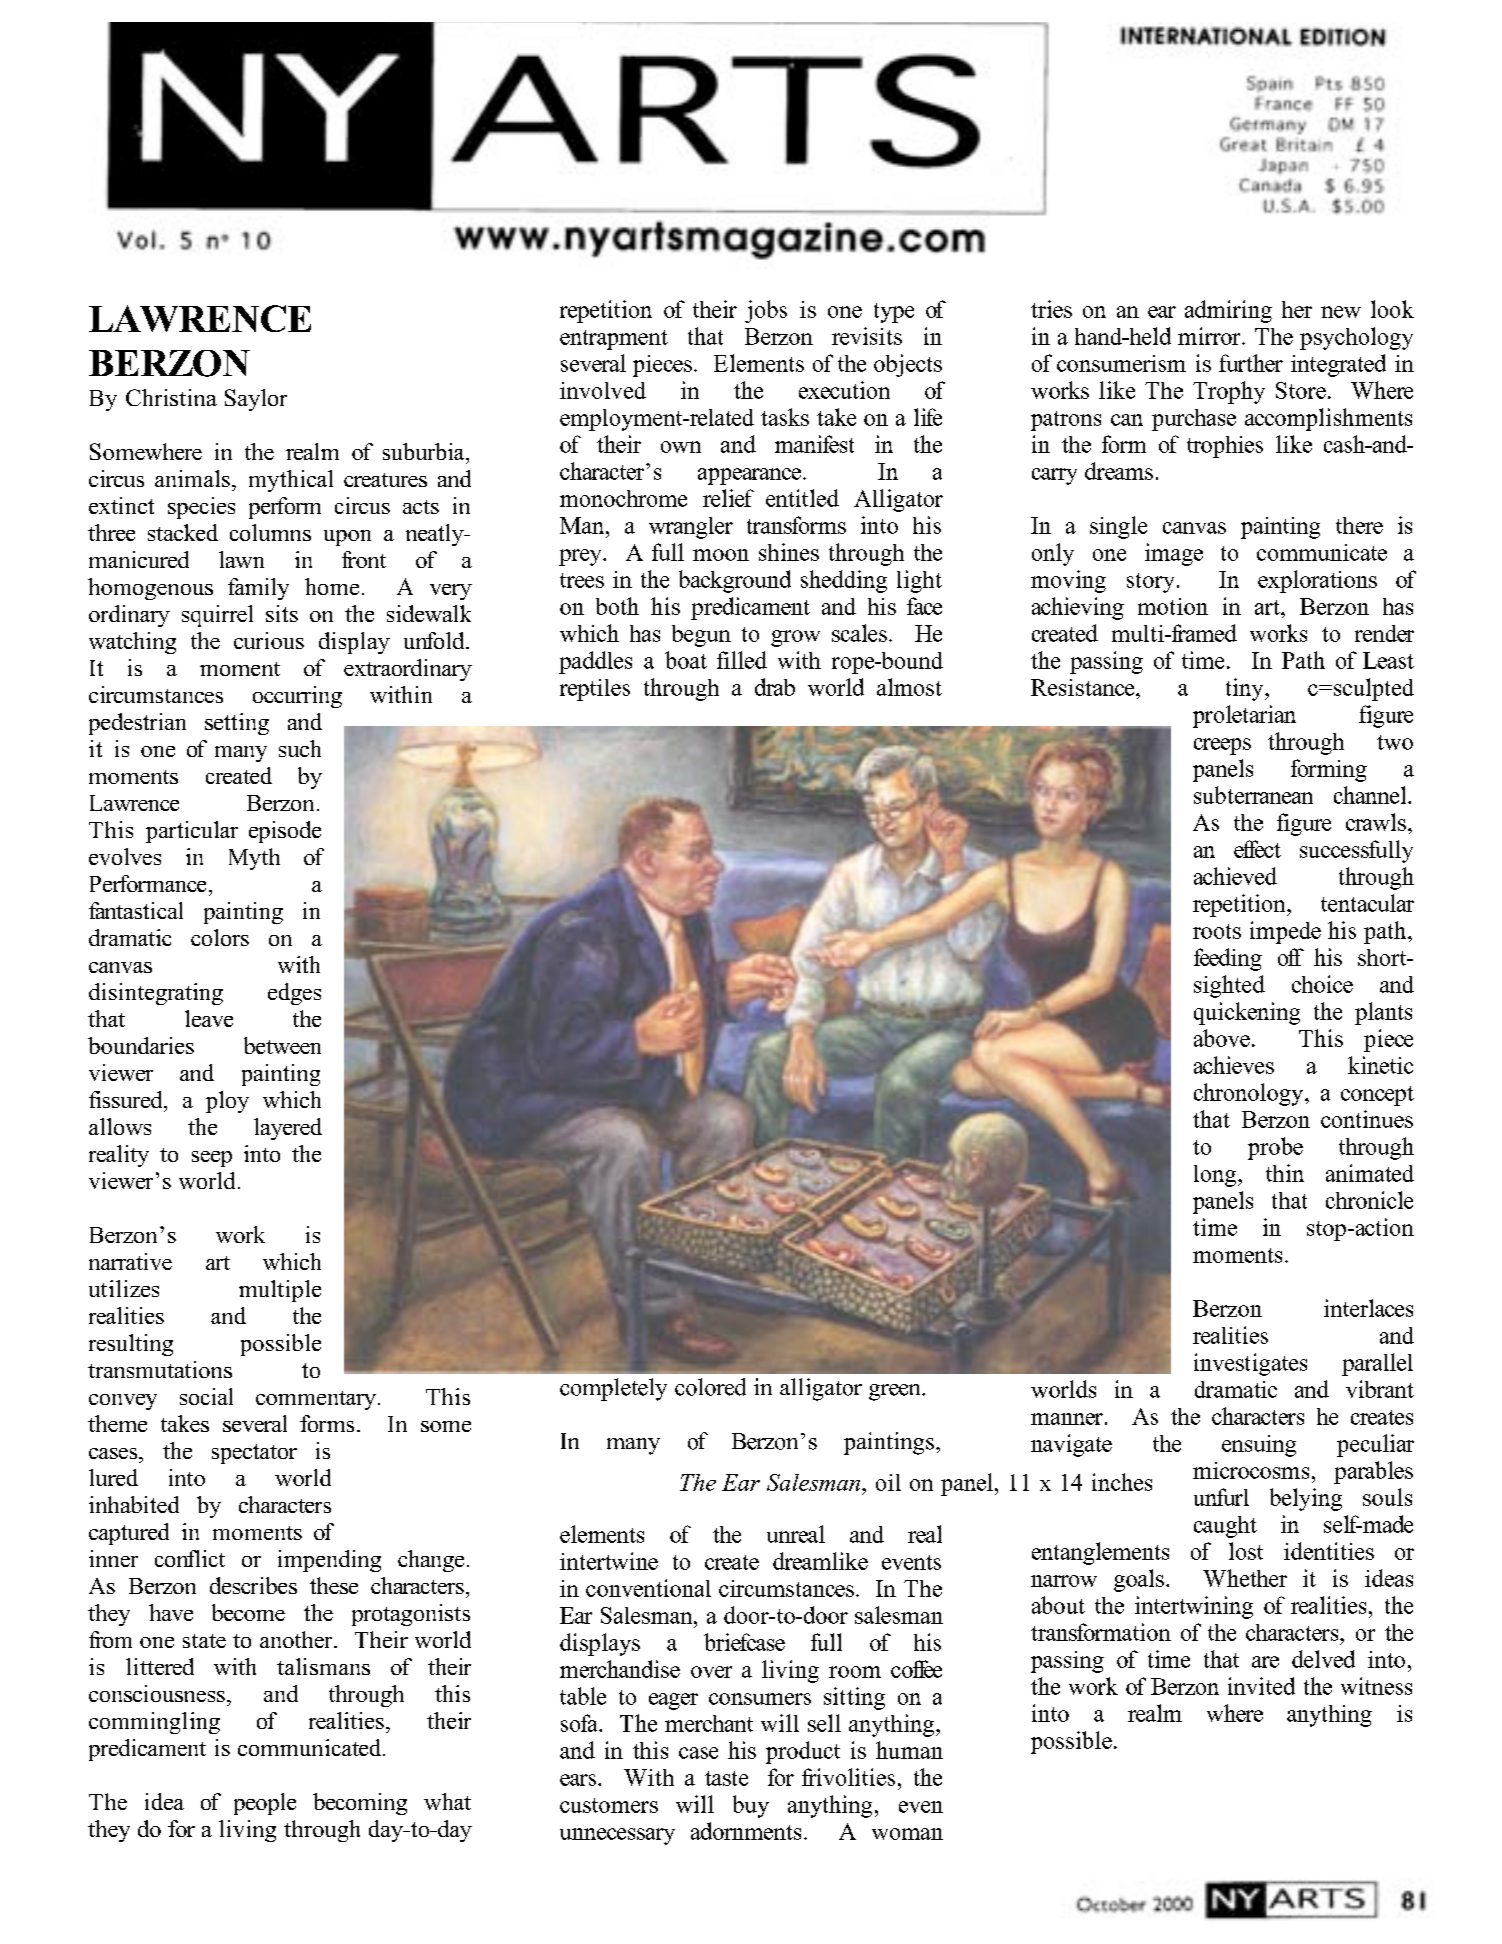  I want to click on ensuing, so click(1259, 1446).
